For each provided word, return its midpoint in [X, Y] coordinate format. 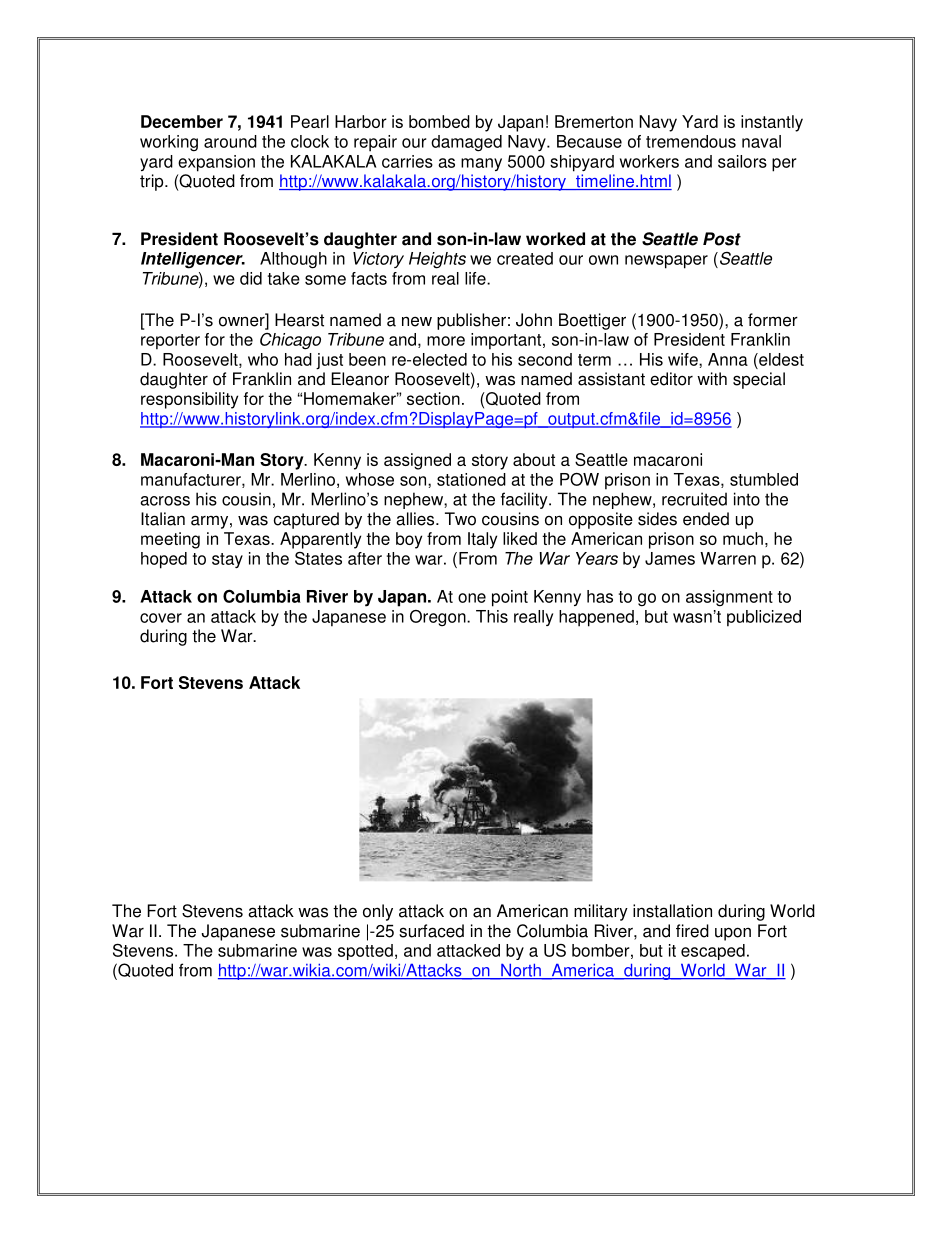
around [230, 141]
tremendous [691, 141]
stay [227, 560]
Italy [482, 540]
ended [706, 519]
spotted [365, 952]
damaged [466, 143]
